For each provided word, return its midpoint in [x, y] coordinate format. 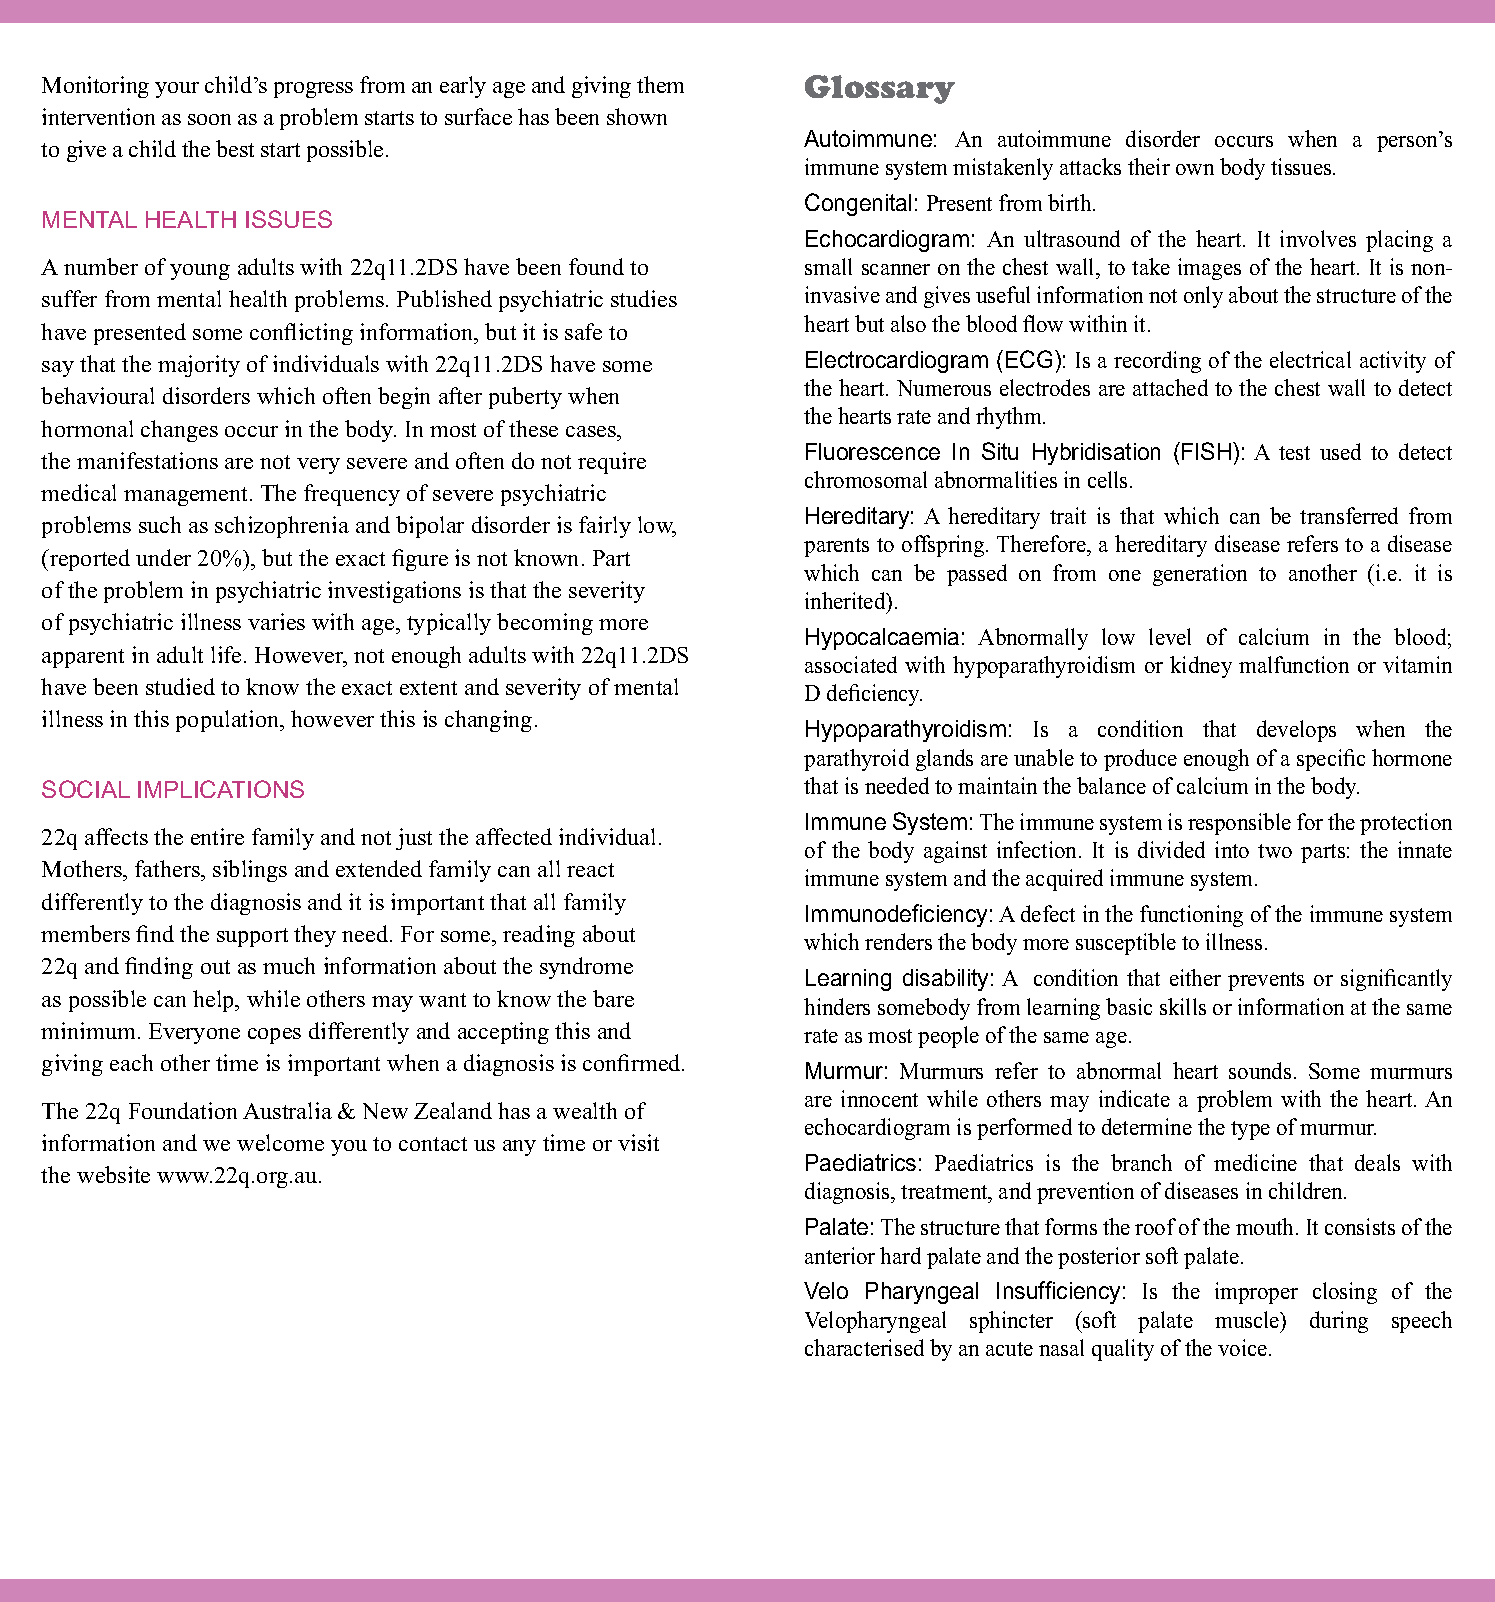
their [1149, 166]
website [113, 1174]
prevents [1266, 981]
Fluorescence [873, 451]
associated [851, 664]
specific [1331, 760]
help [215, 1001]
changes [179, 431]
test [1294, 453]
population [229, 721]
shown [637, 116]
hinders [837, 1006]
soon [209, 119]
